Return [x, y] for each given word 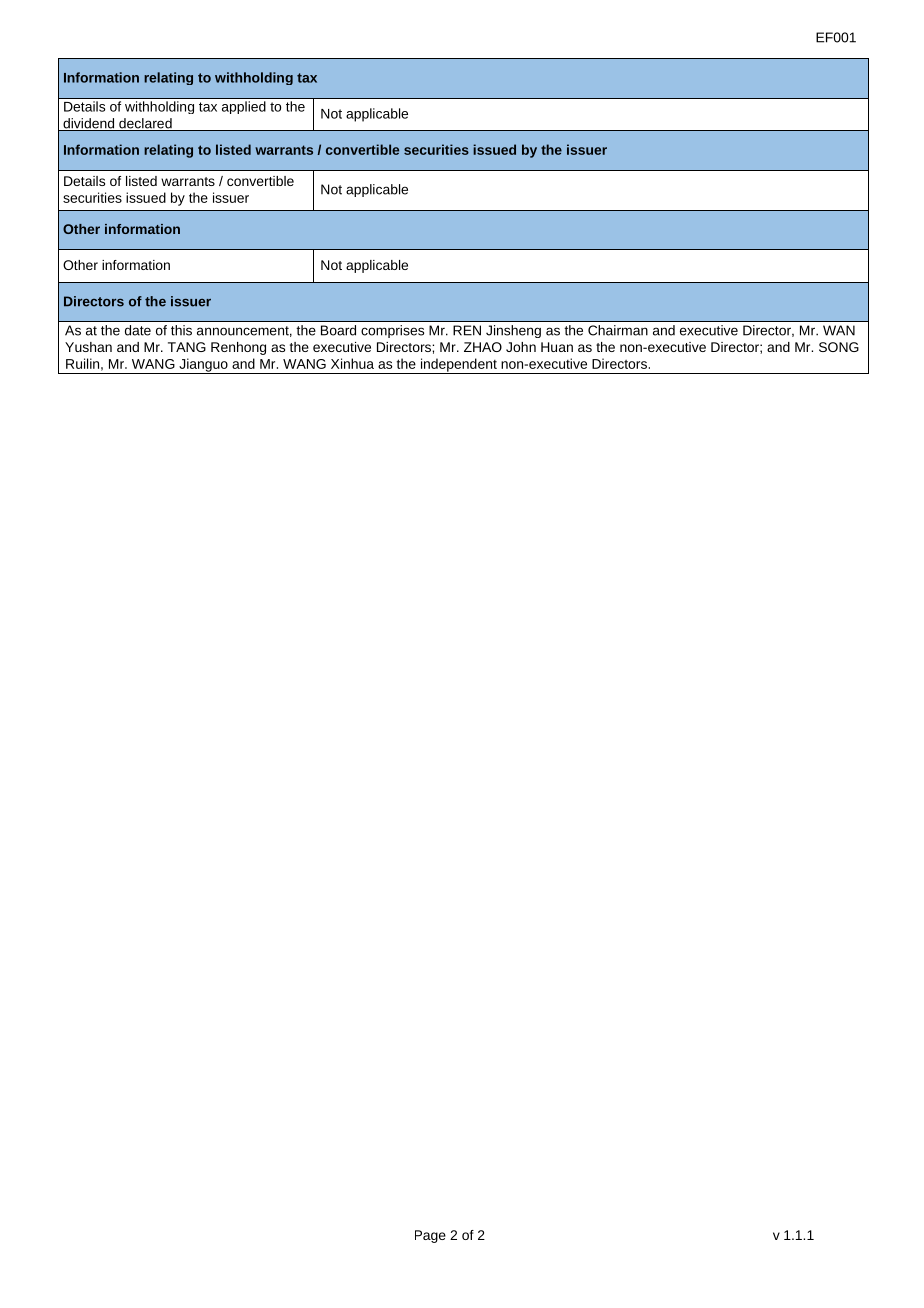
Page [430, 1236]
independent [458, 366]
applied [244, 107]
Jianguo [203, 366]
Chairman [618, 330]
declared [145, 124]
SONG [839, 347]
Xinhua [352, 363]
